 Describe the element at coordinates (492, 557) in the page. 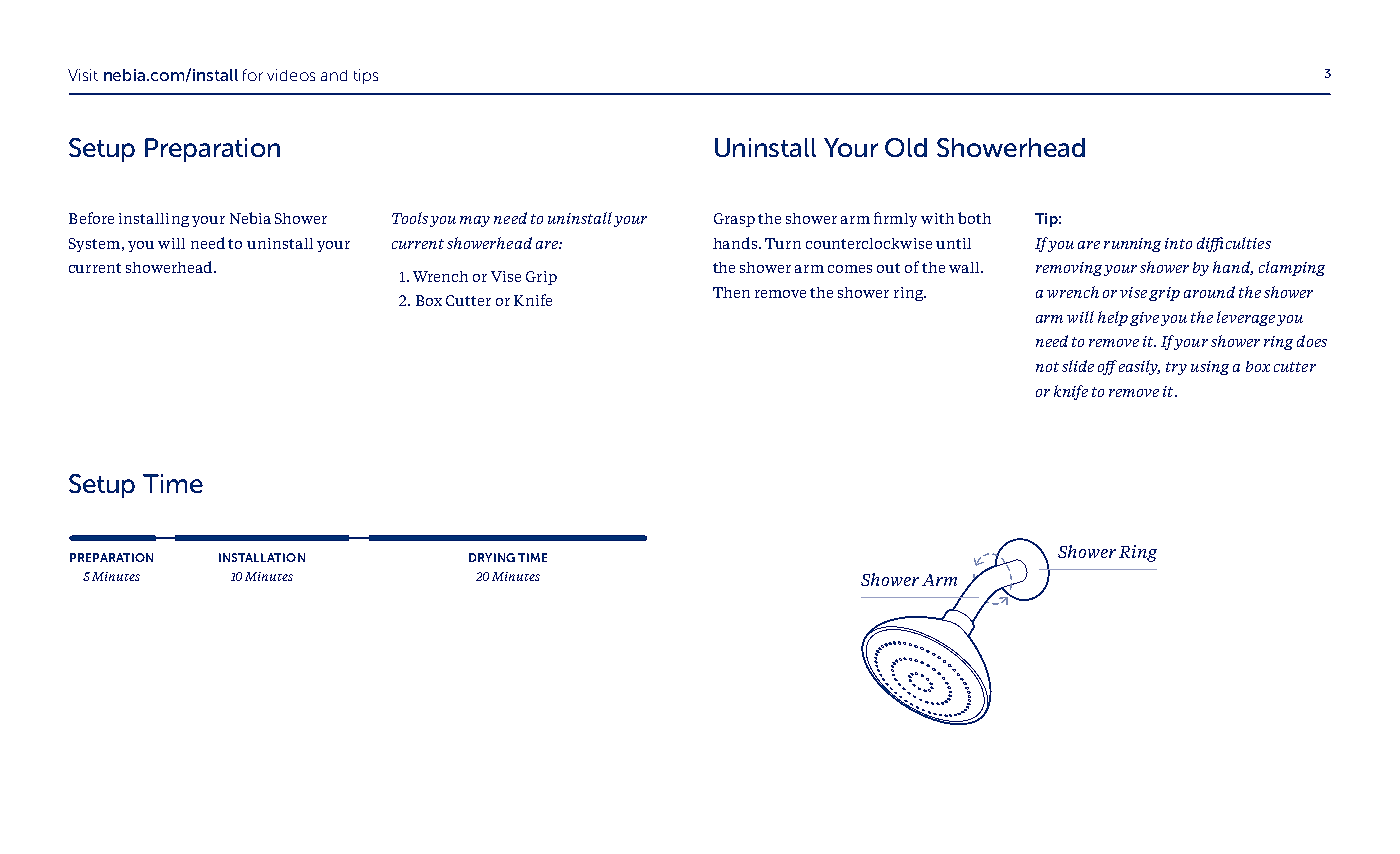

I see `DRYING` at that location.
